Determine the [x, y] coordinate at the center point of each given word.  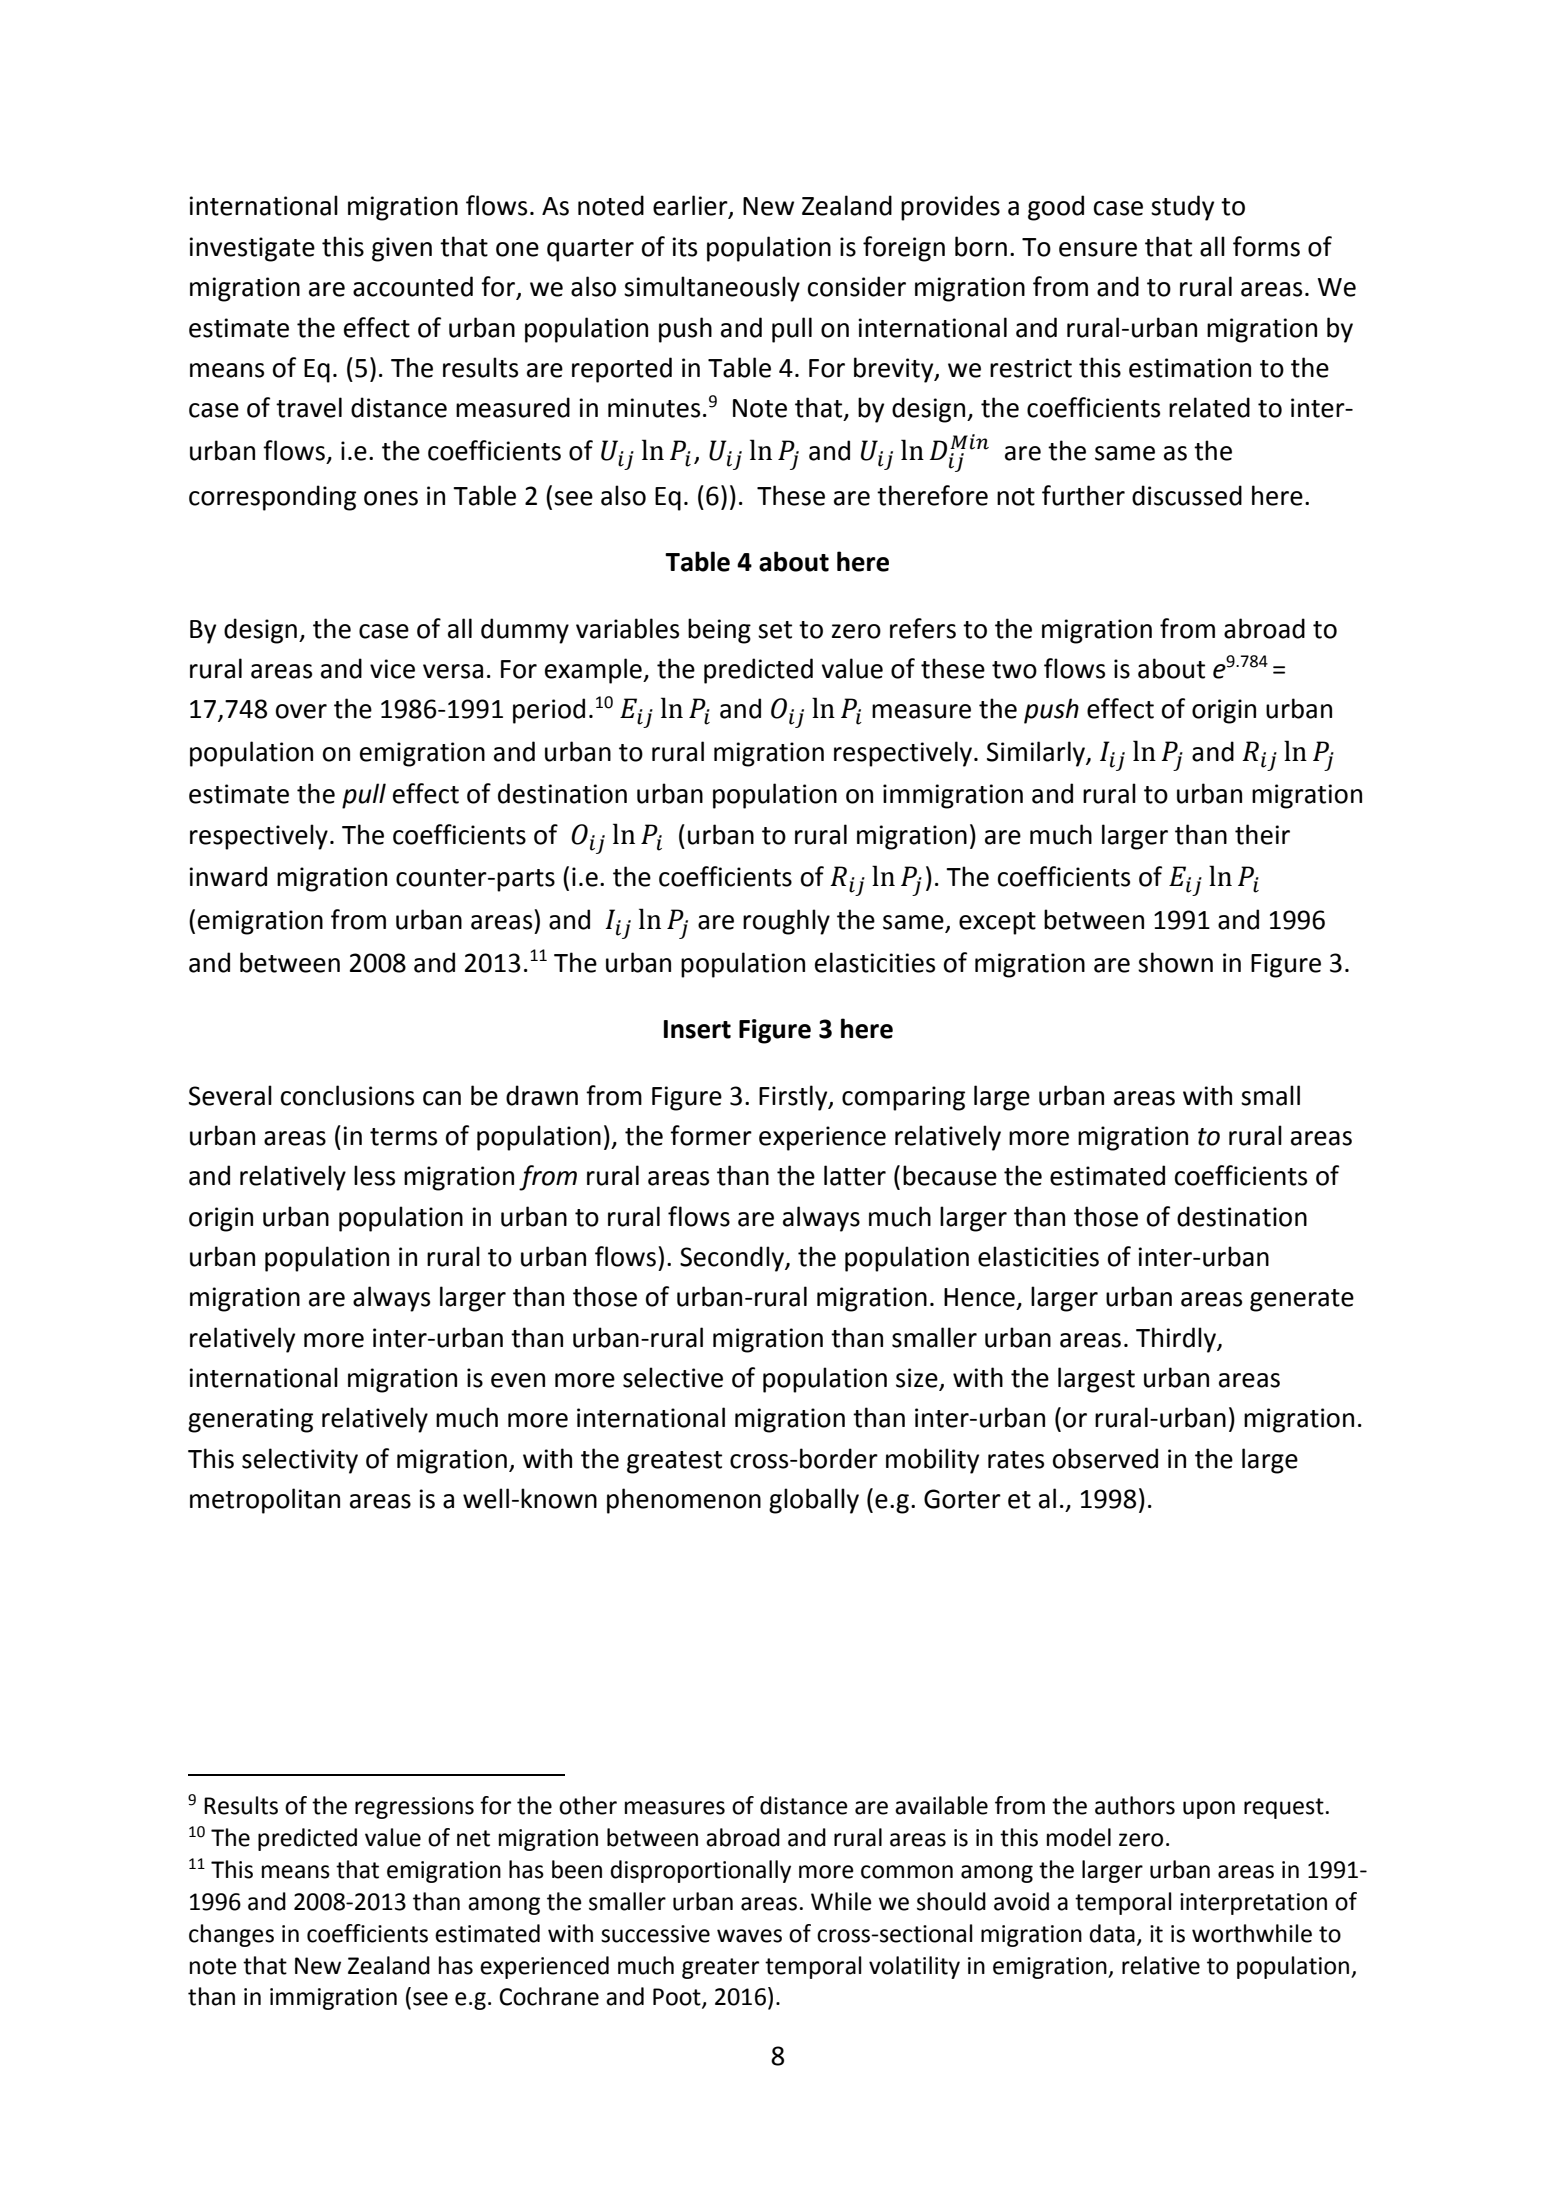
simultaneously [712, 289]
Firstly [794, 1098]
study [1182, 208]
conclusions [347, 1095]
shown [1175, 962]
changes [231, 1935]
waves [749, 1936]
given [402, 249]
